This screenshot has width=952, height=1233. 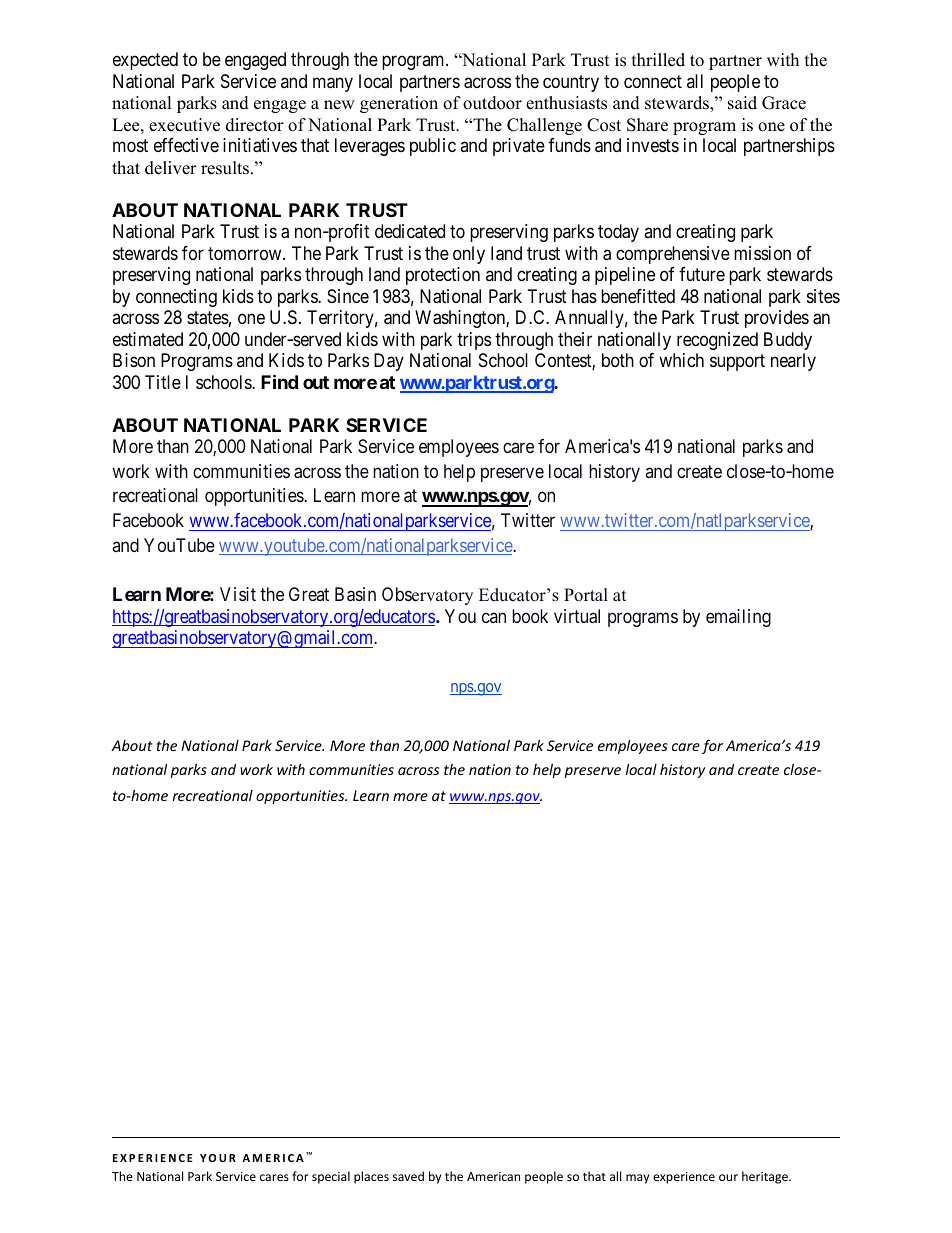 I want to click on emailing, so click(x=738, y=618).
